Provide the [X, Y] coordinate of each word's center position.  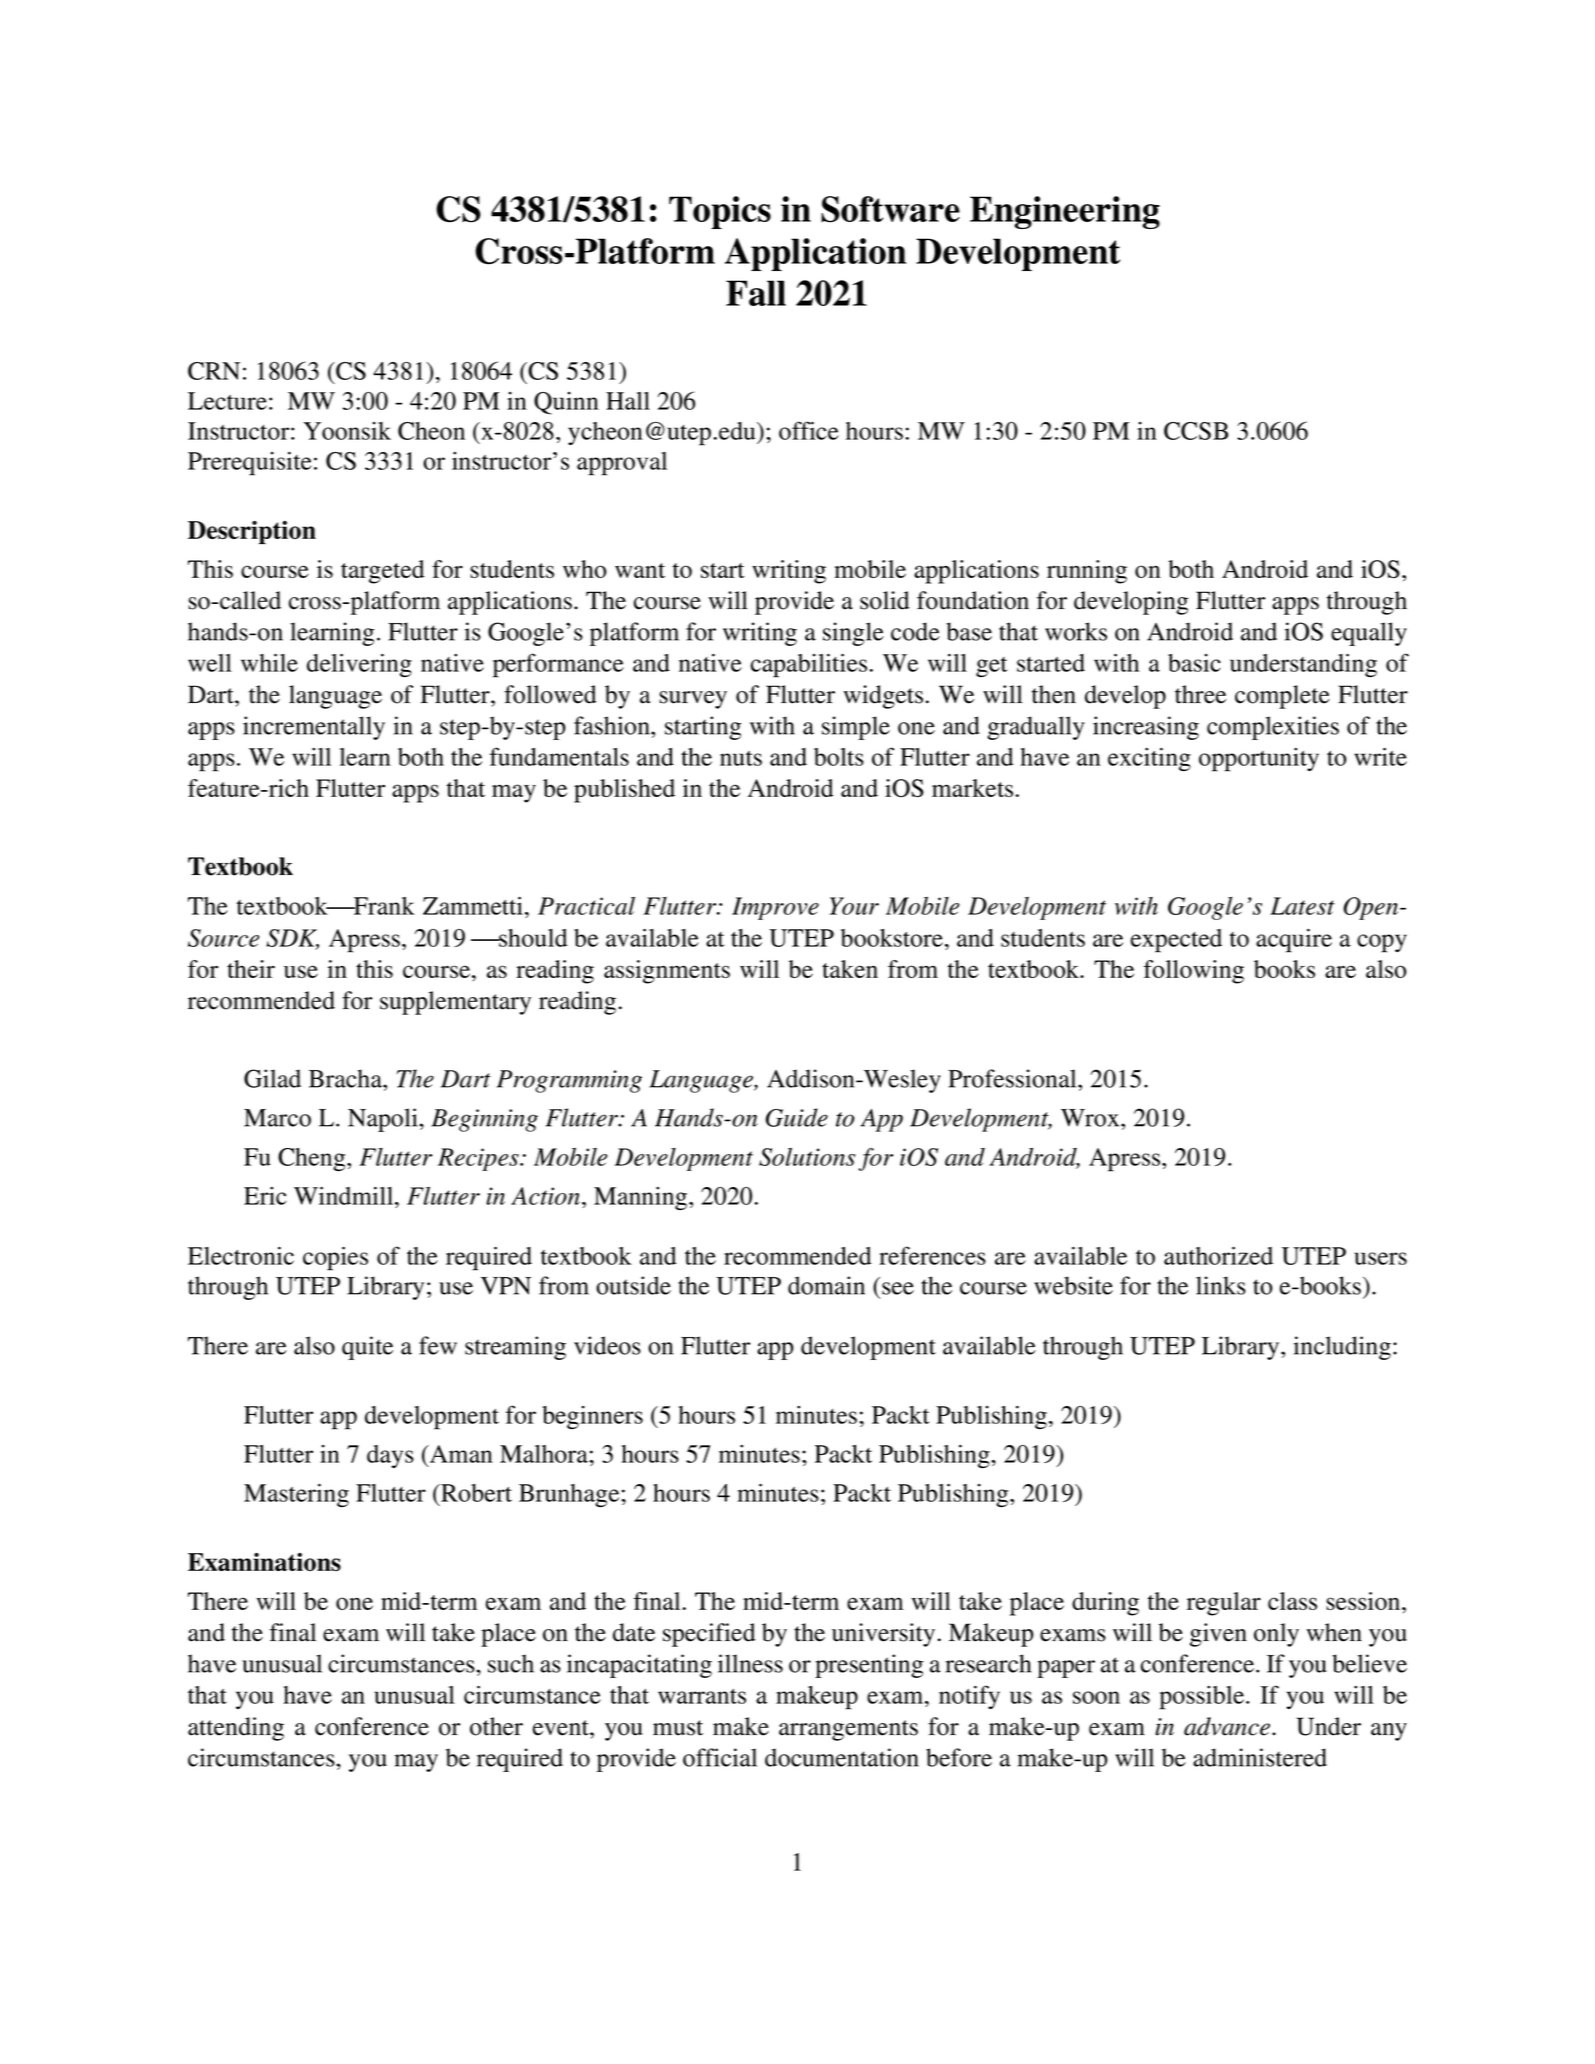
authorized [1218, 1255]
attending [236, 1729]
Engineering [1065, 212]
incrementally [314, 728]
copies [335, 1258]
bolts [839, 757]
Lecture [227, 401]
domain [826, 1285]
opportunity [1259, 760]
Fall [756, 293]
